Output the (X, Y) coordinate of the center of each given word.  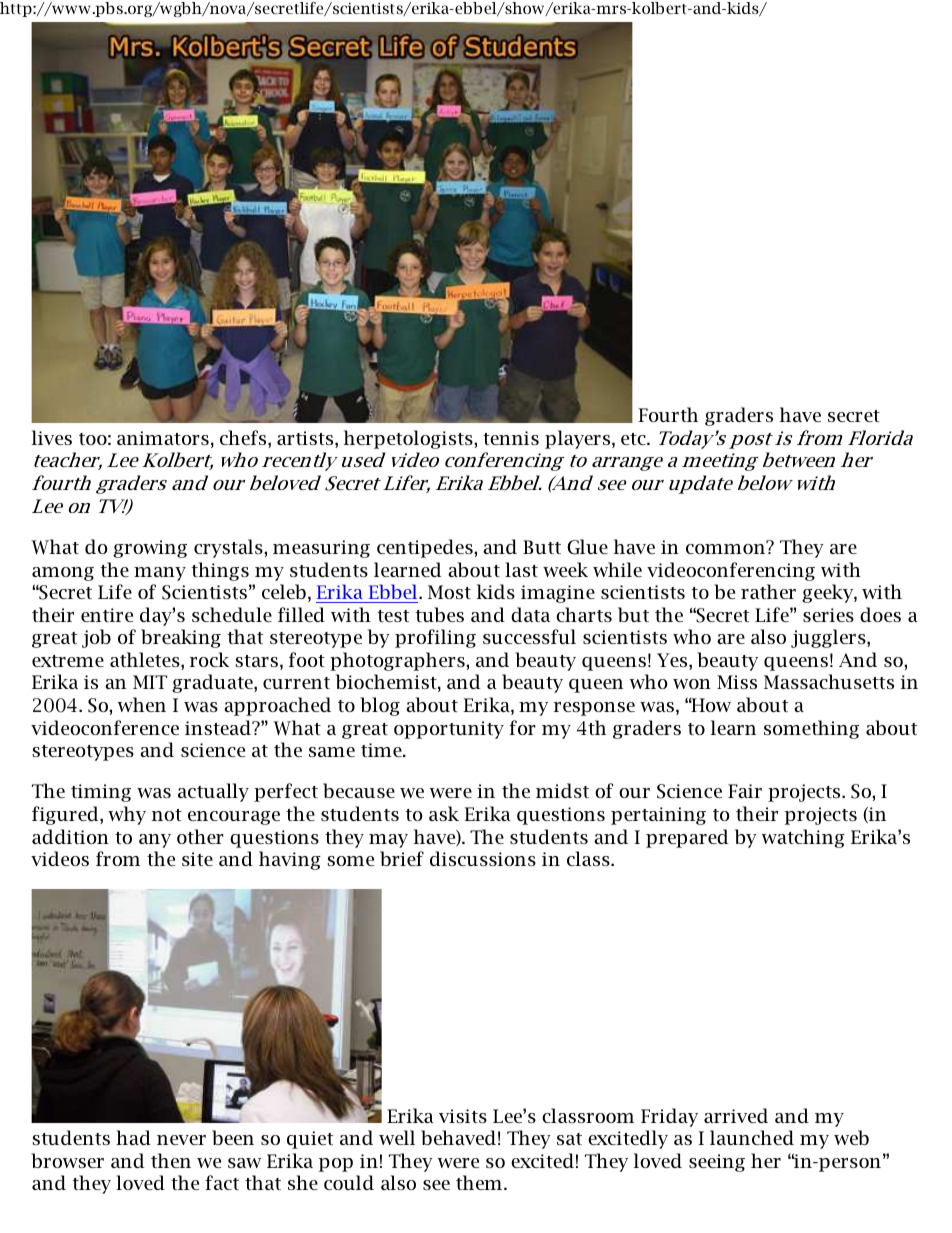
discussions (483, 858)
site (197, 859)
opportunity (449, 730)
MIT (150, 682)
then (171, 1160)
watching (803, 838)
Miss (737, 682)
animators (163, 438)
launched (752, 1137)
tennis (511, 438)
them (480, 1182)
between (799, 459)
